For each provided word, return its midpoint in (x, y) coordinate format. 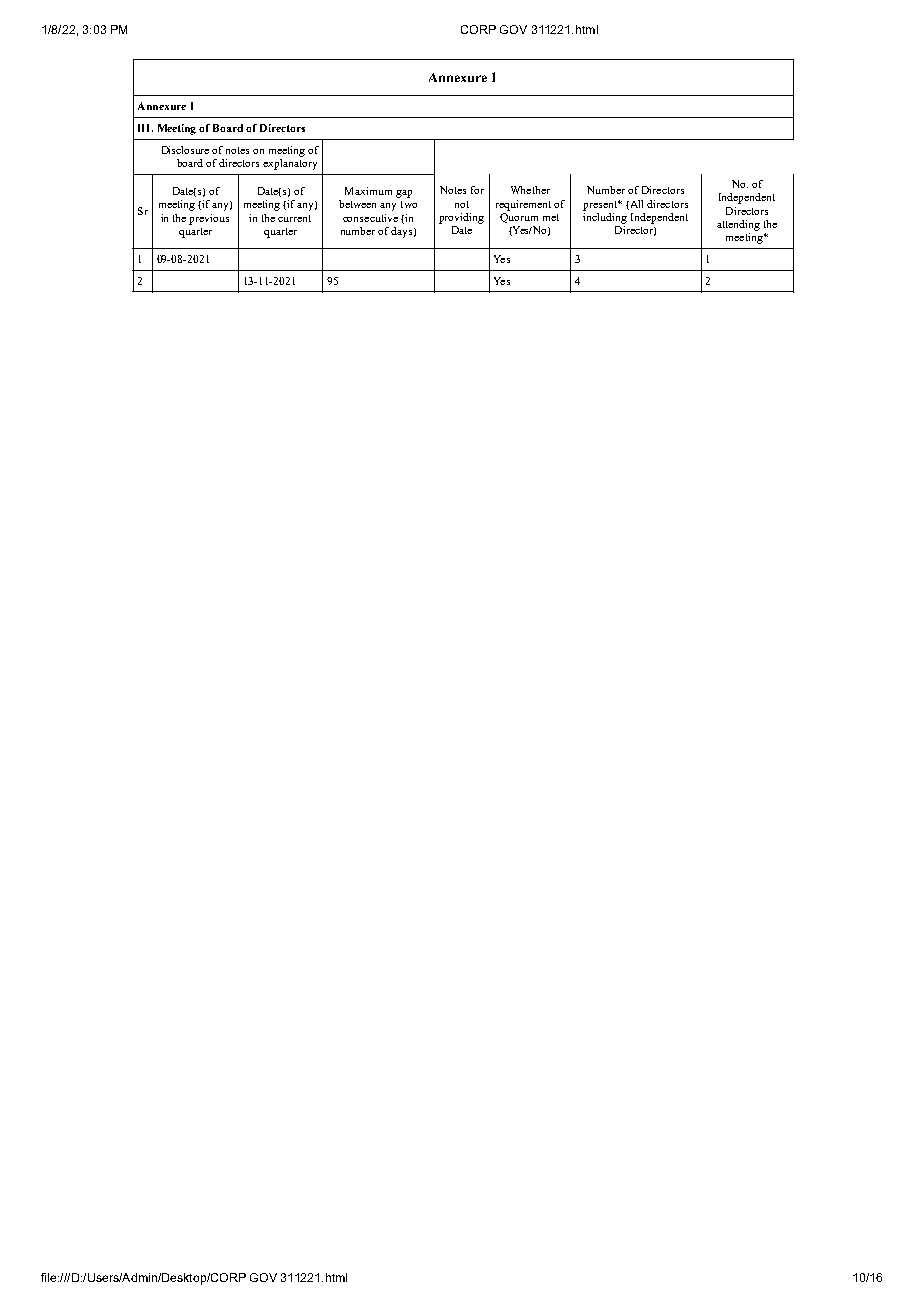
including (605, 217)
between (357, 204)
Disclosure (185, 150)
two (409, 204)
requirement (523, 205)
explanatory (290, 163)
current (294, 218)
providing (461, 218)
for (477, 190)
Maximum (368, 191)
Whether (530, 190)
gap (404, 194)
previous (209, 219)
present (601, 206)
